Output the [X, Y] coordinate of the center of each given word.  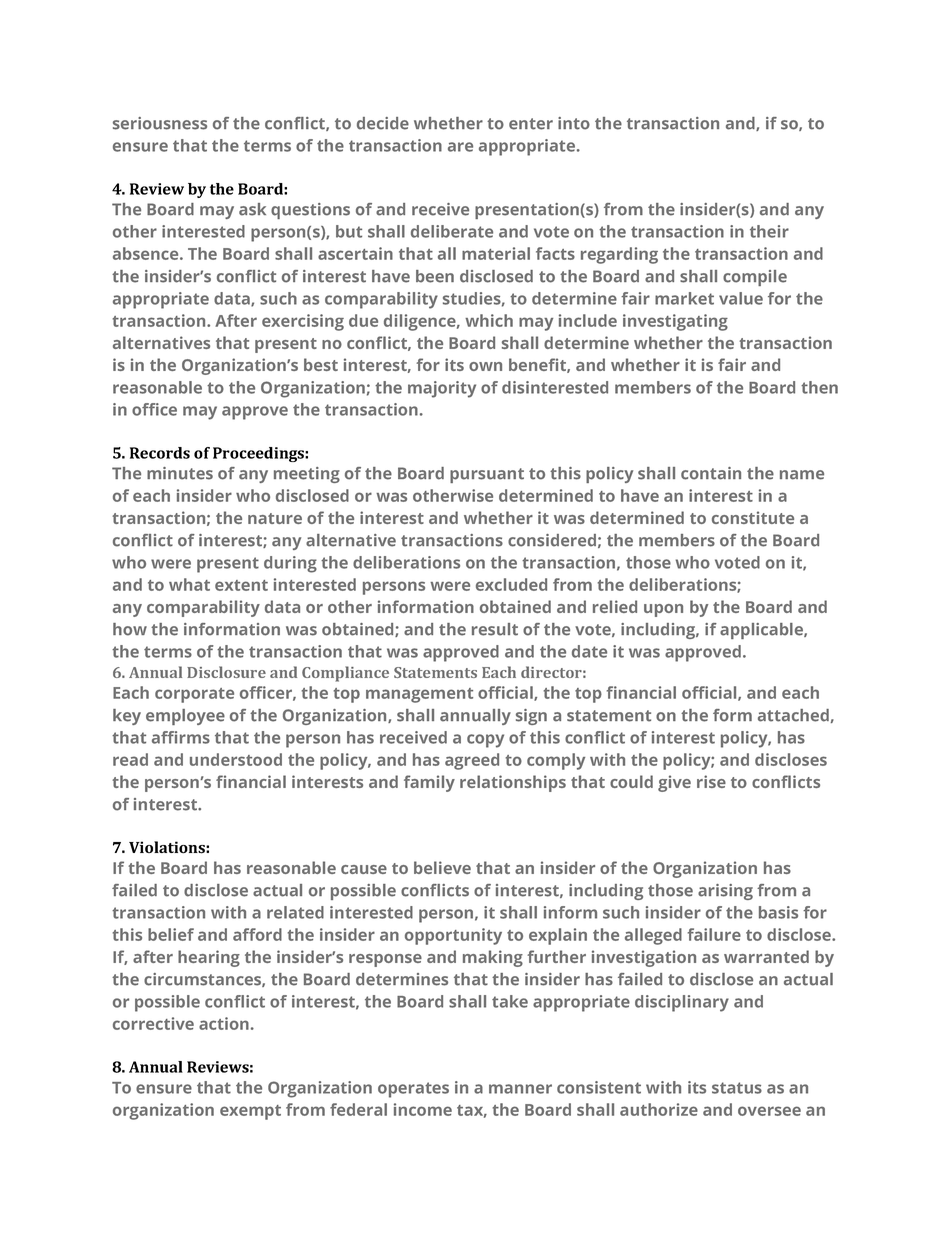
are [460, 147]
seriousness [160, 123]
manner [520, 1089]
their [769, 231]
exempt [250, 1112]
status [737, 1088]
